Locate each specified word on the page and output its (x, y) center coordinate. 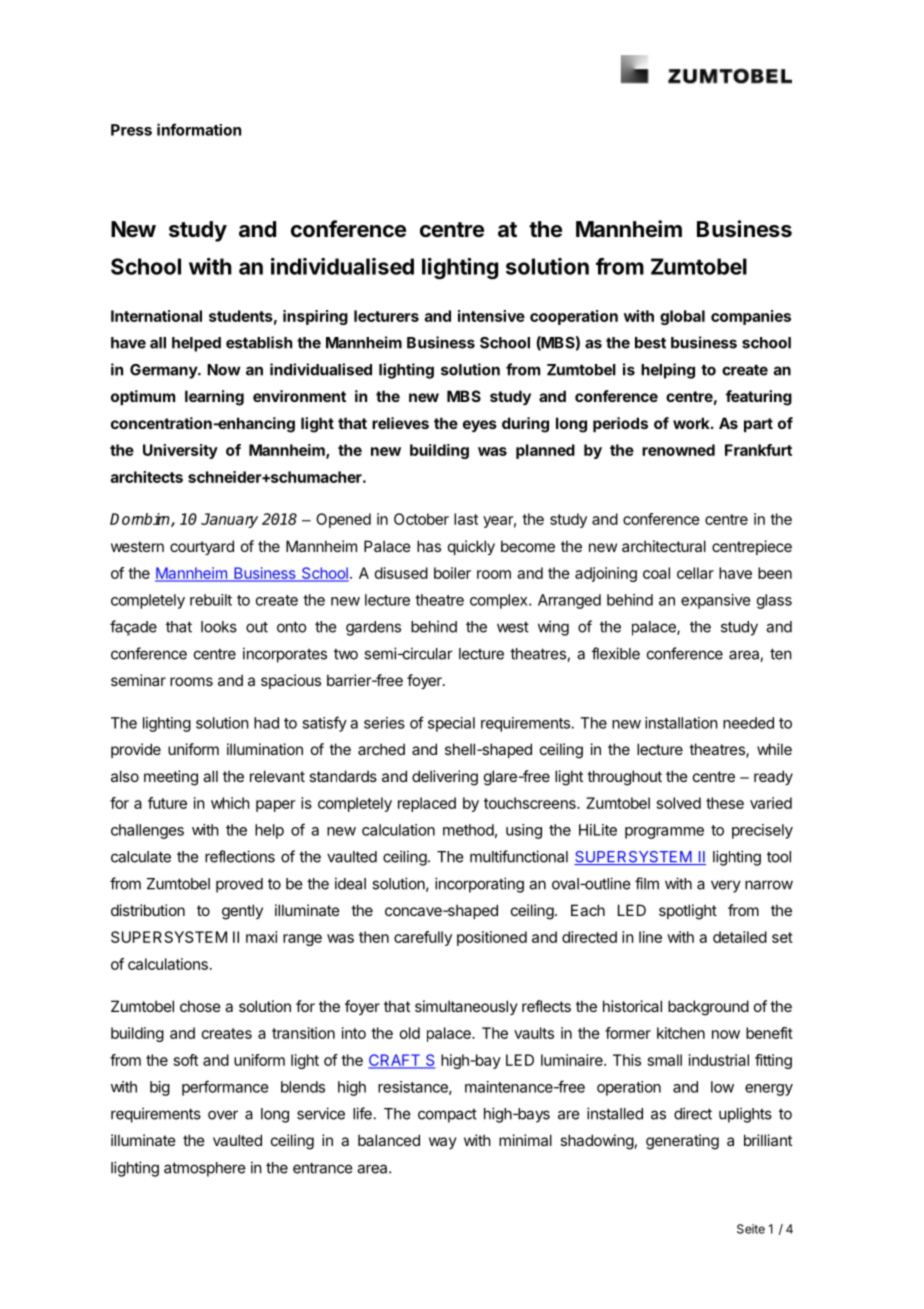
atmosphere (205, 1169)
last (466, 519)
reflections (240, 856)
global (682, 317)
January (229, 520)
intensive (491, 316)
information (199, 129)
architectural (664, 546)
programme (664, 833)
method (468, 830)
